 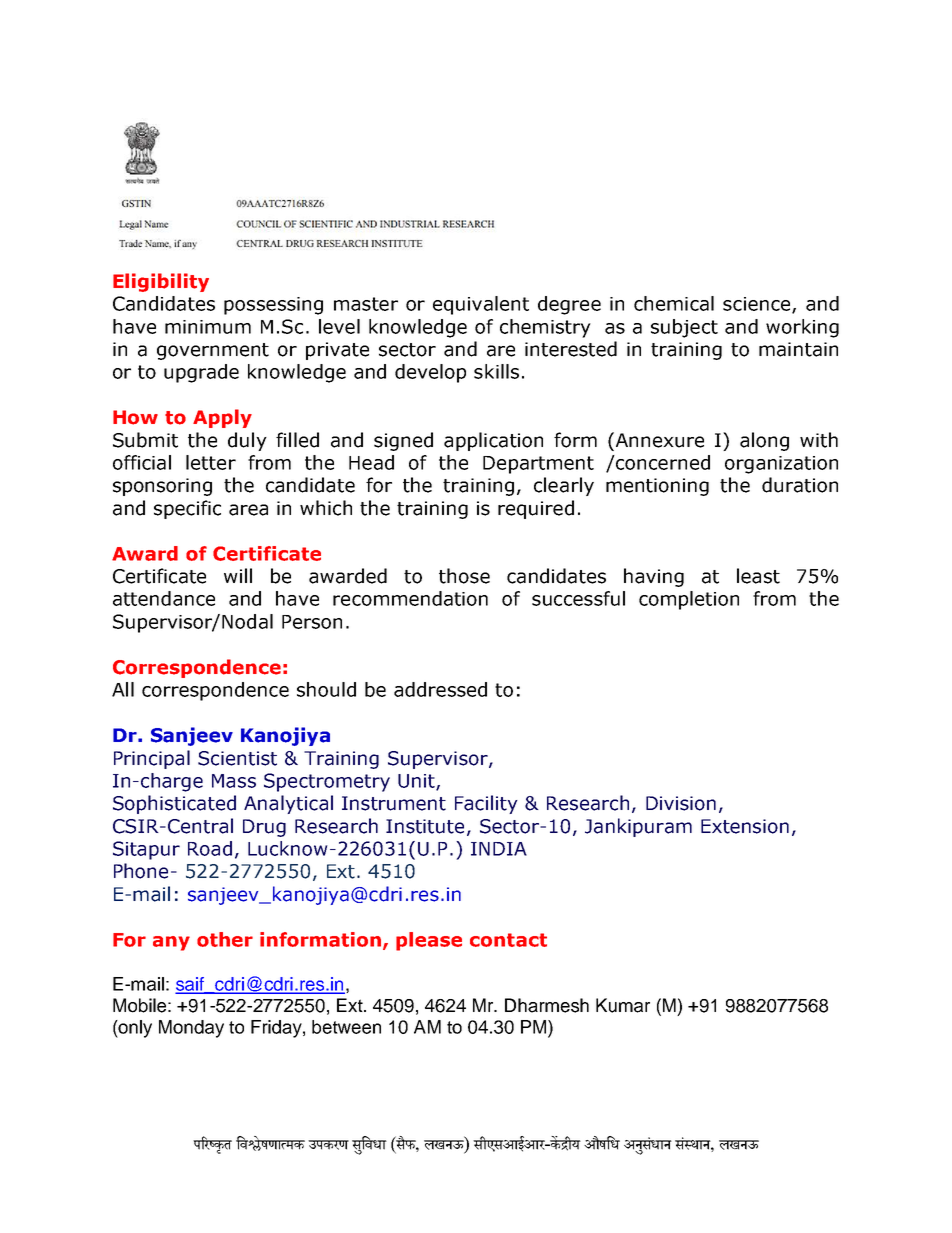 I want to click on science, so click(x=758, y=305).
